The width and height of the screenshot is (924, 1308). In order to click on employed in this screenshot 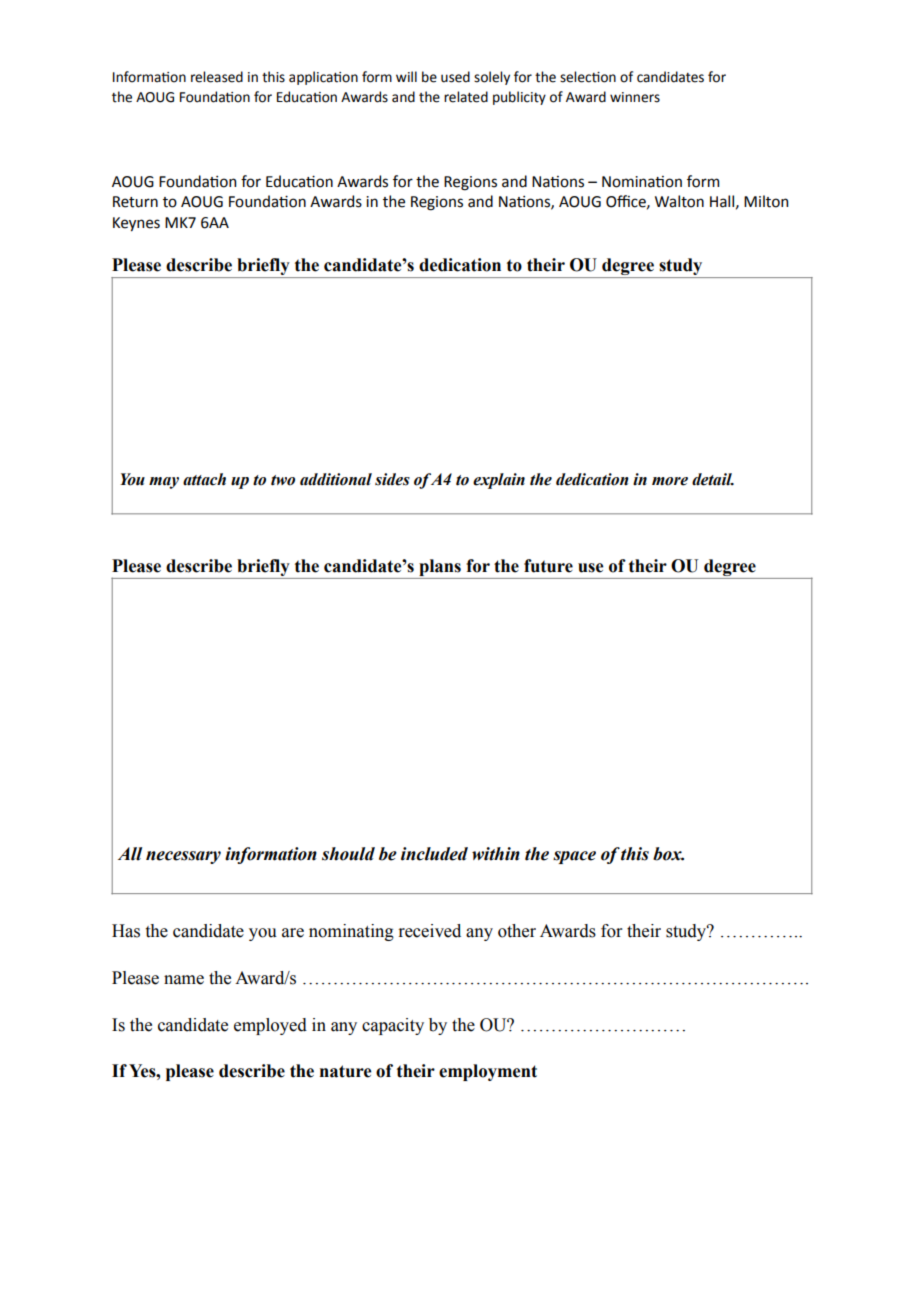, I will do `click(270, 1026)`.
